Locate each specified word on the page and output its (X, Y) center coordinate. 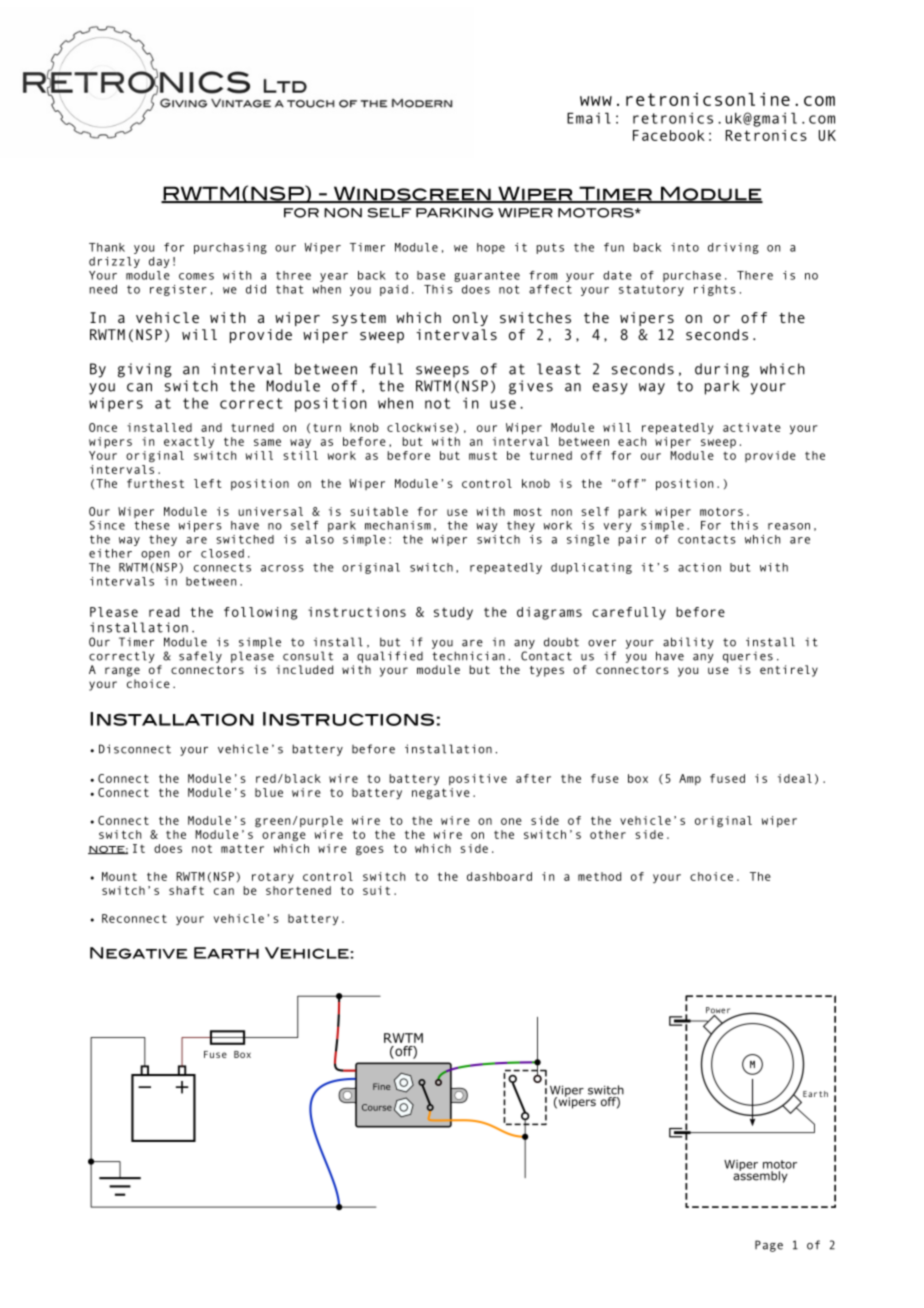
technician (468, 656)
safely (200, 657)
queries (748, 657)
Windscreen (412, 194)
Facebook (669, 135)
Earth (226, 953)
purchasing (230, 248)
